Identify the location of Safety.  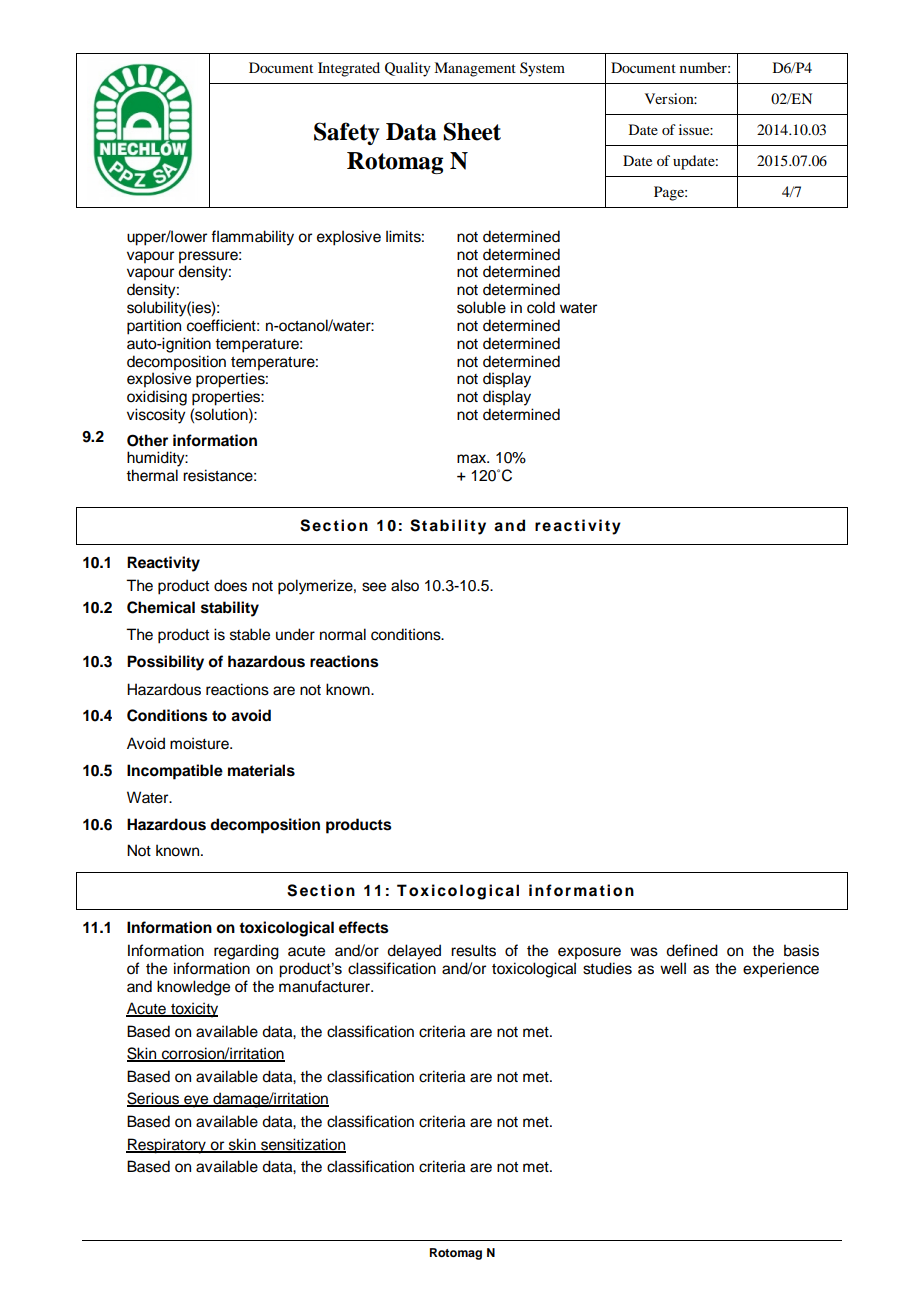
(347, 133).
